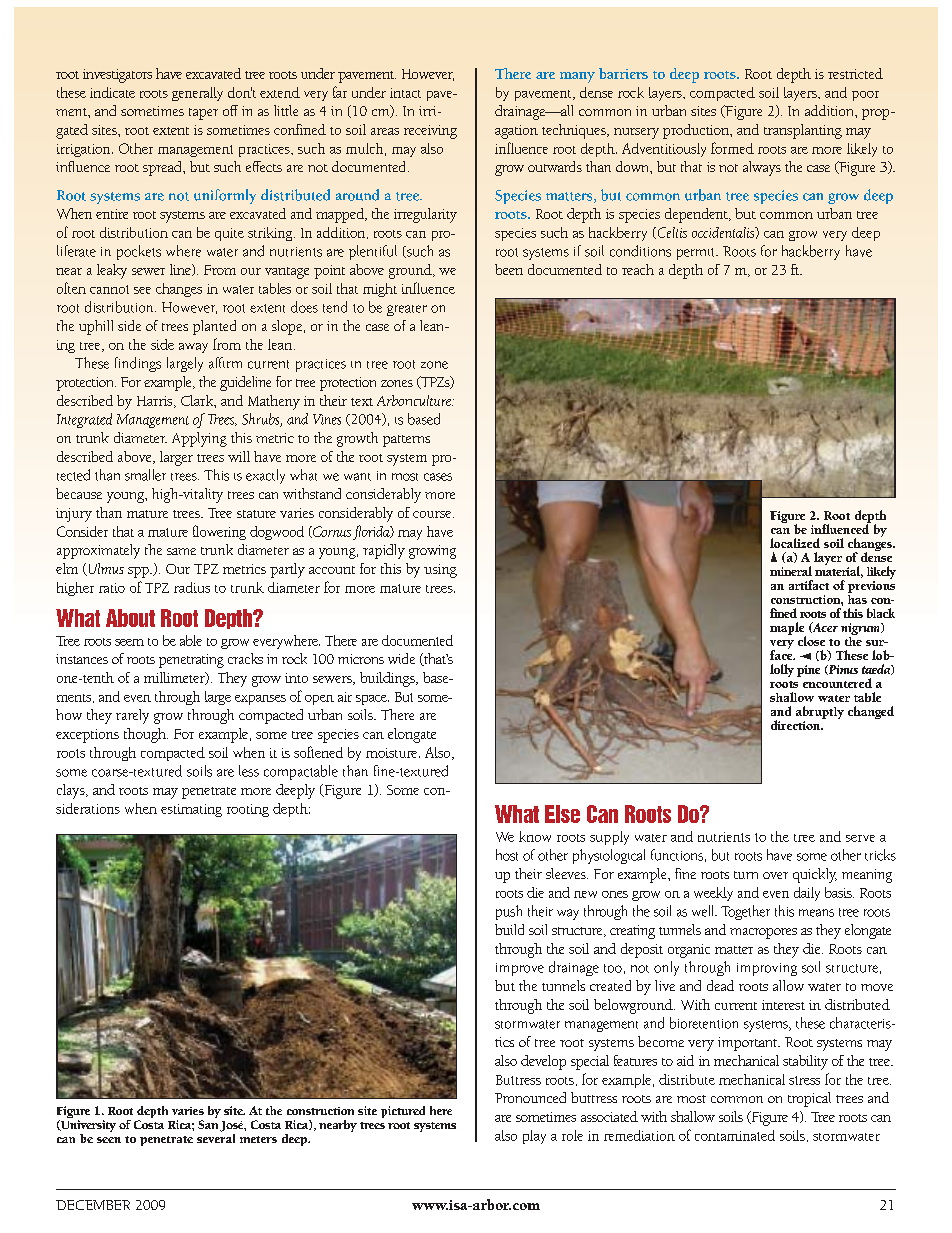 This image has width=952, height=1233. I want to click on contaminated, so click(735, 1135).
